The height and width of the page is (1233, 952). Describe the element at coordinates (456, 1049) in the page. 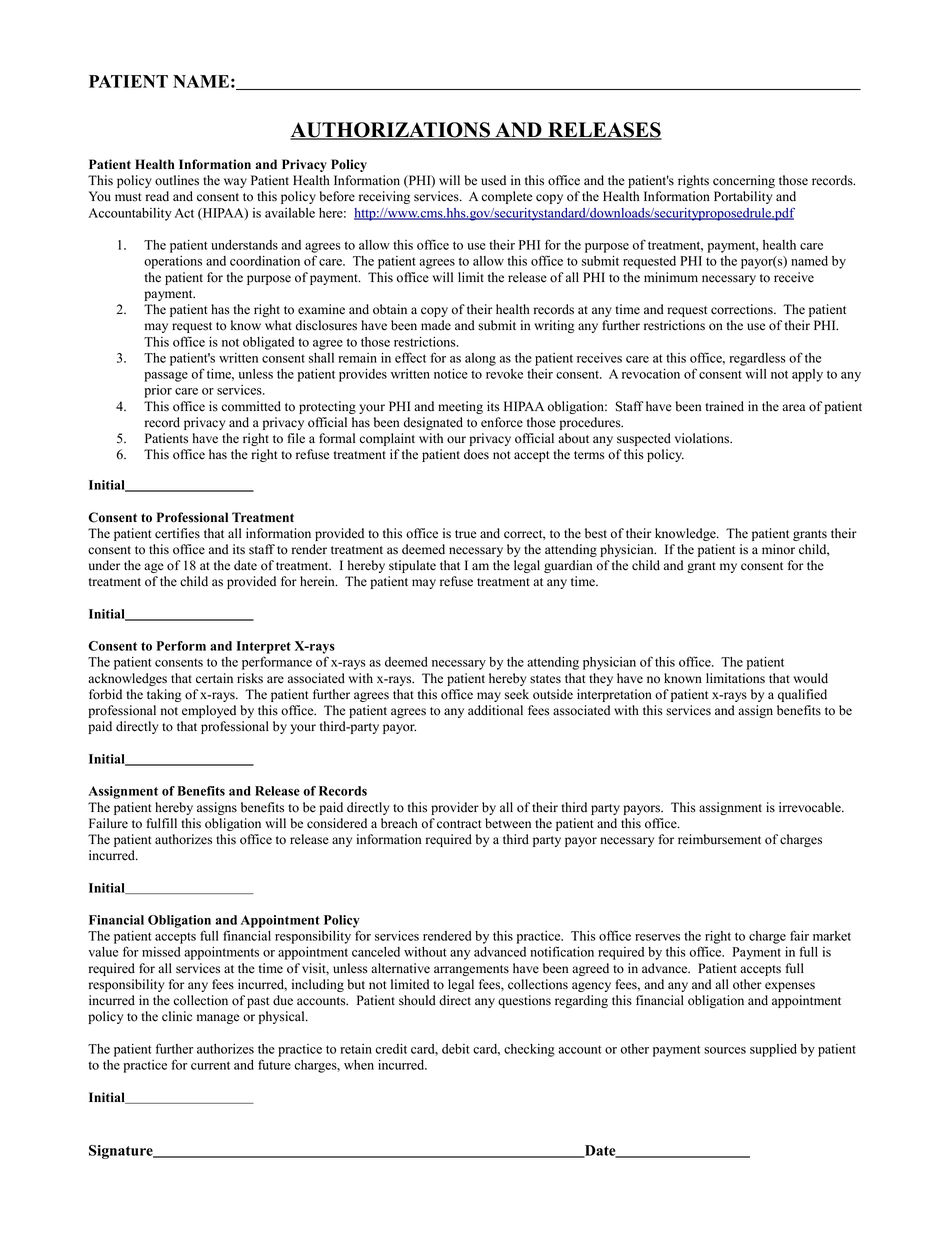

I see `debit` at that location.
